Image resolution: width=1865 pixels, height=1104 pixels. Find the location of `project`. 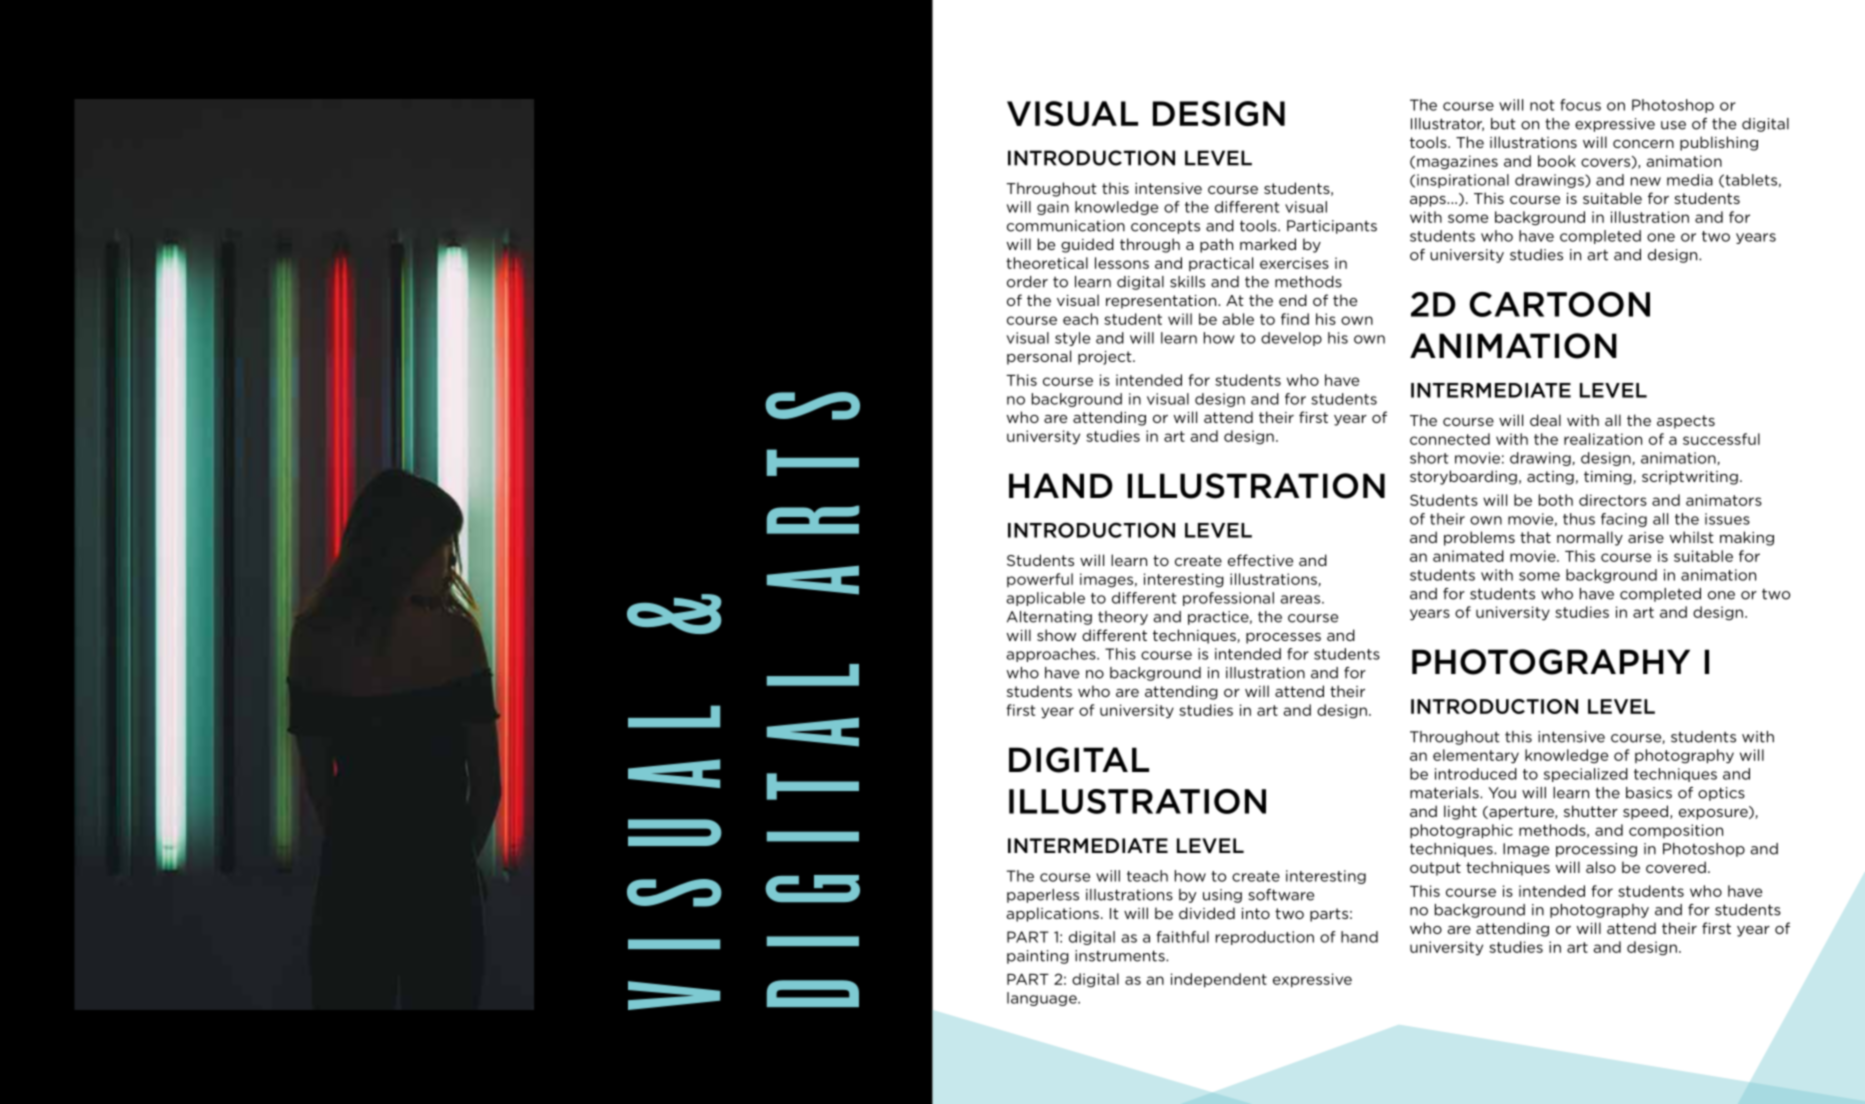

project is located at coordinates (1106, 358).
